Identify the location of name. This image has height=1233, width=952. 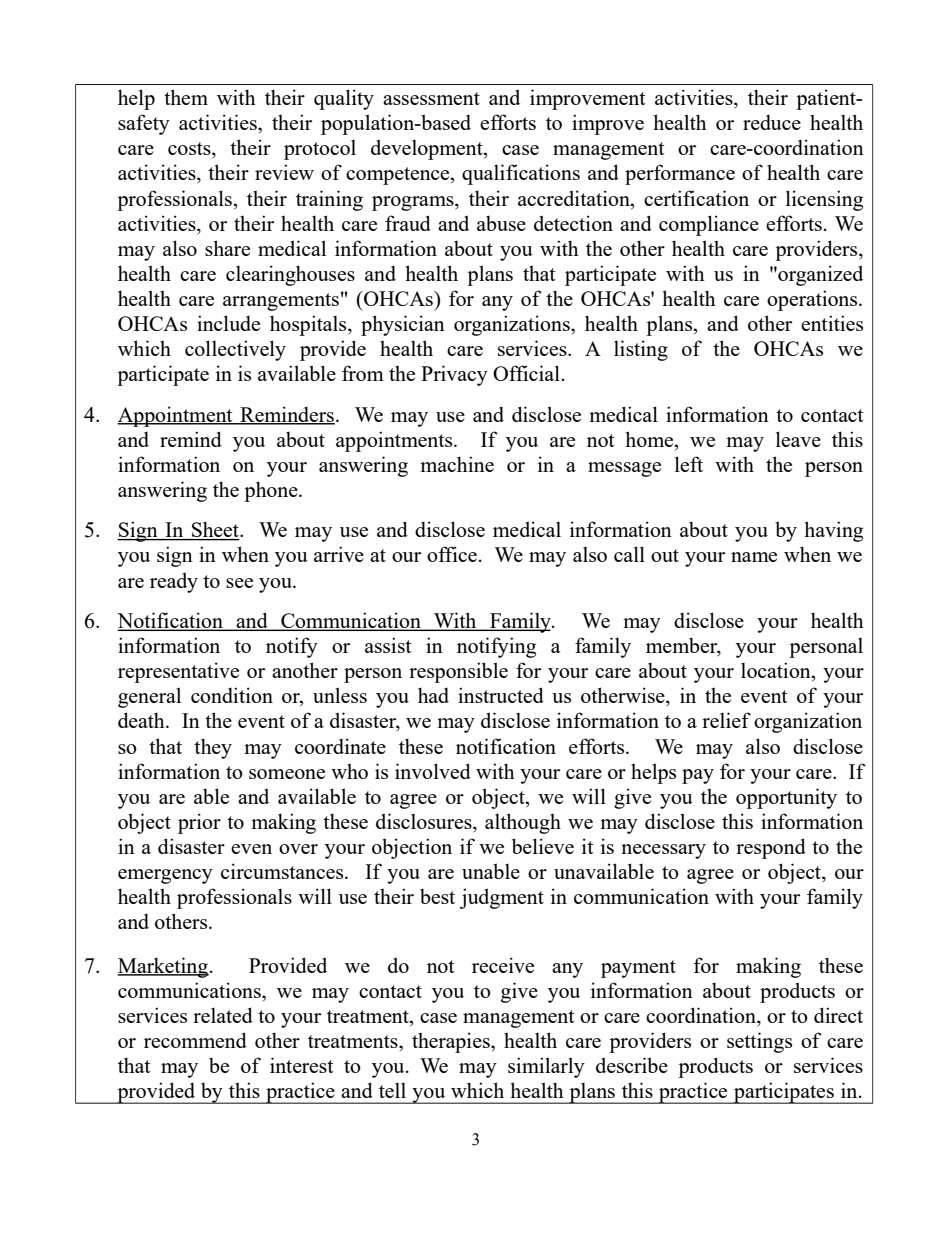
(754, 557).
